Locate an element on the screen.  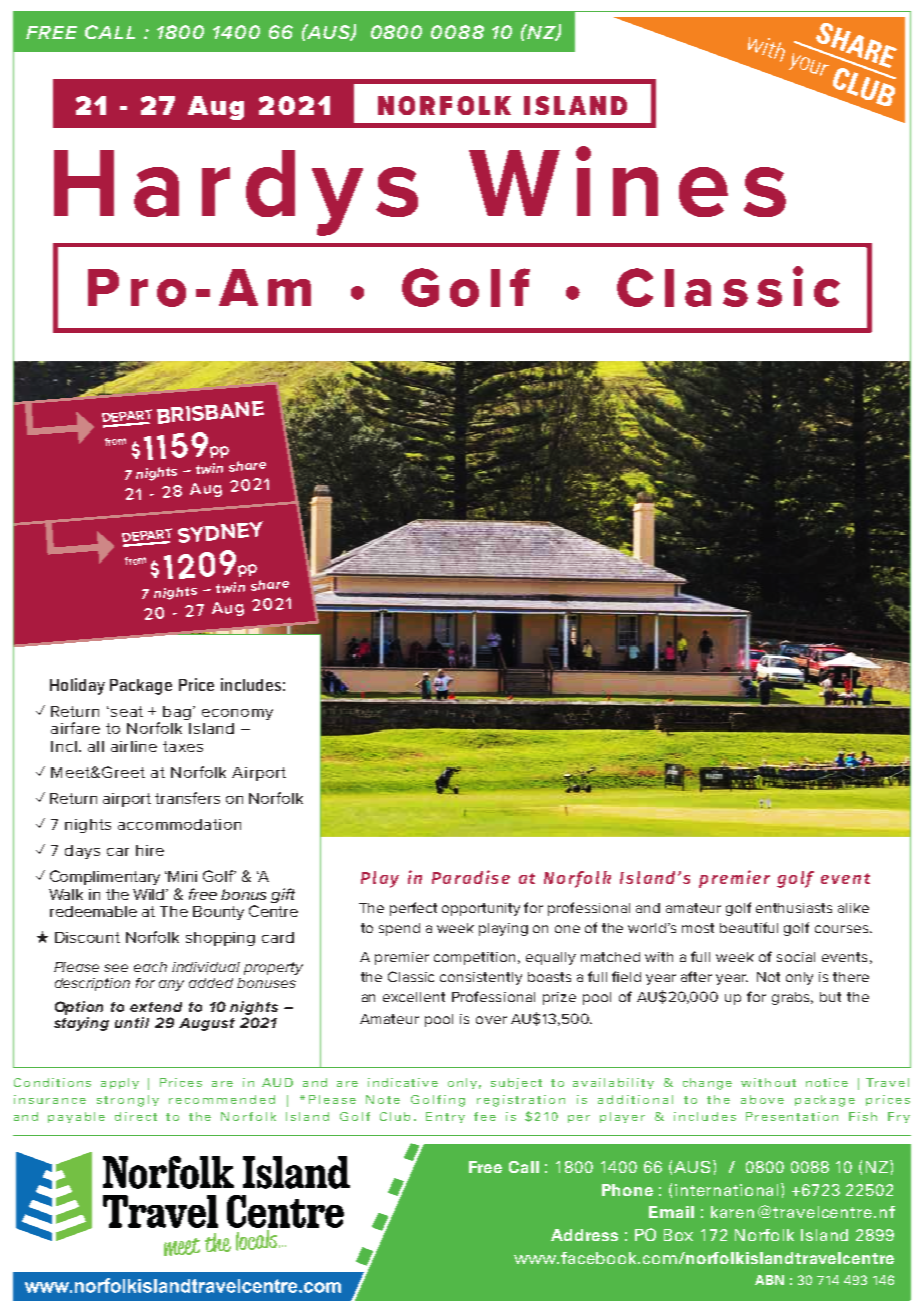
Wines is located at coordinates (627, 181).
